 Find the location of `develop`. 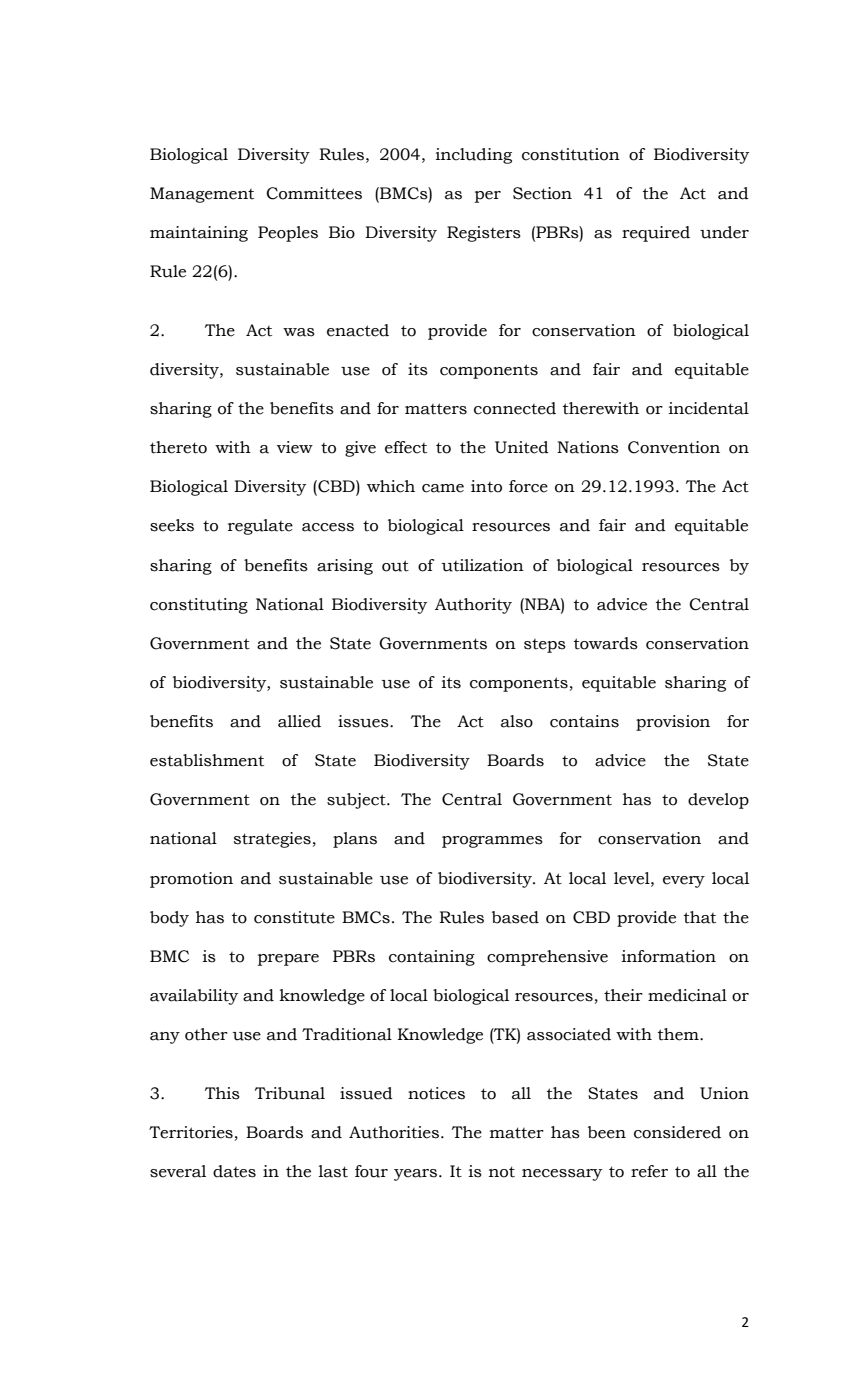

develop is located at coordinates (718, 801).
